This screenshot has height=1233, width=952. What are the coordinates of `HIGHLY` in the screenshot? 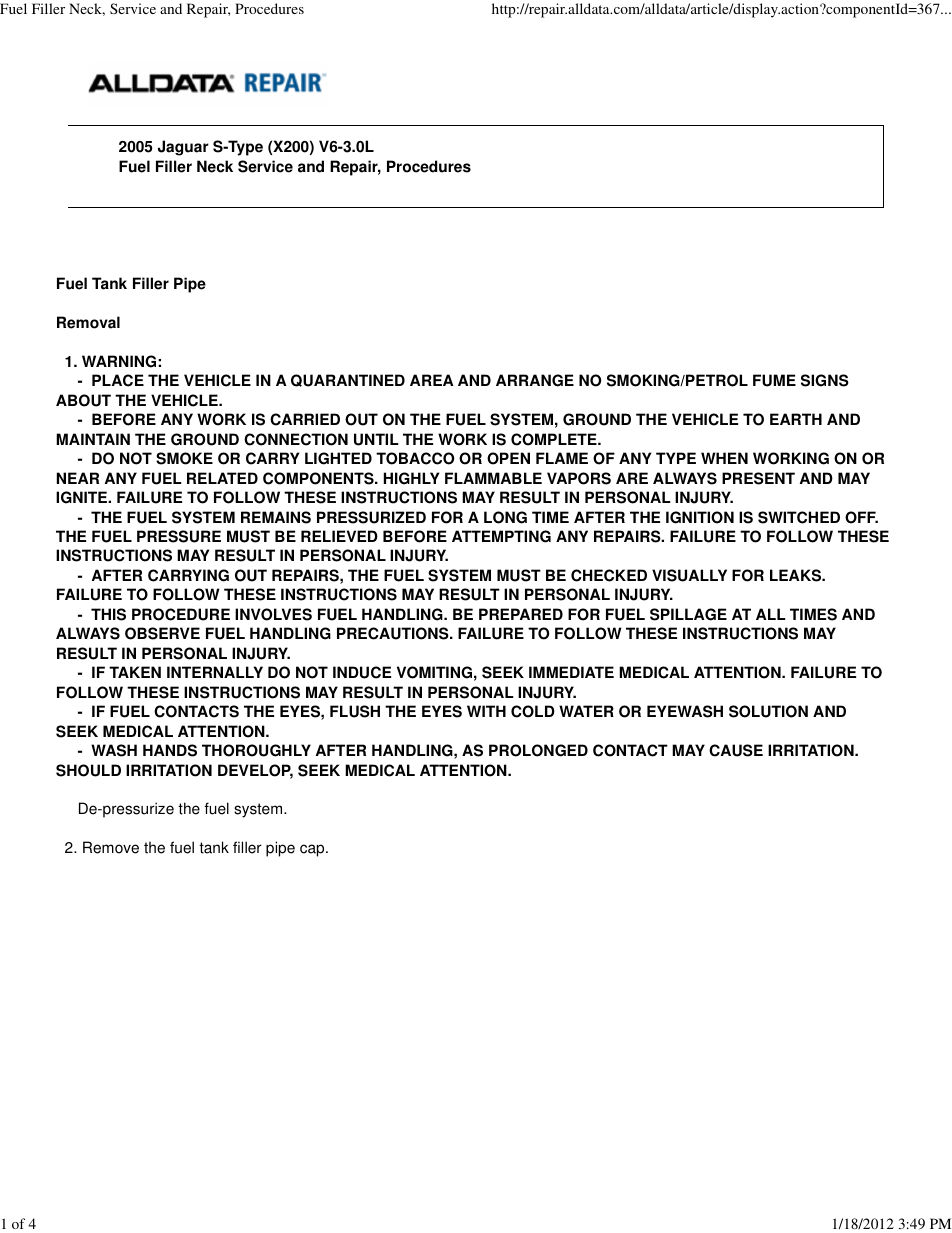 It's located at (411, 478).
